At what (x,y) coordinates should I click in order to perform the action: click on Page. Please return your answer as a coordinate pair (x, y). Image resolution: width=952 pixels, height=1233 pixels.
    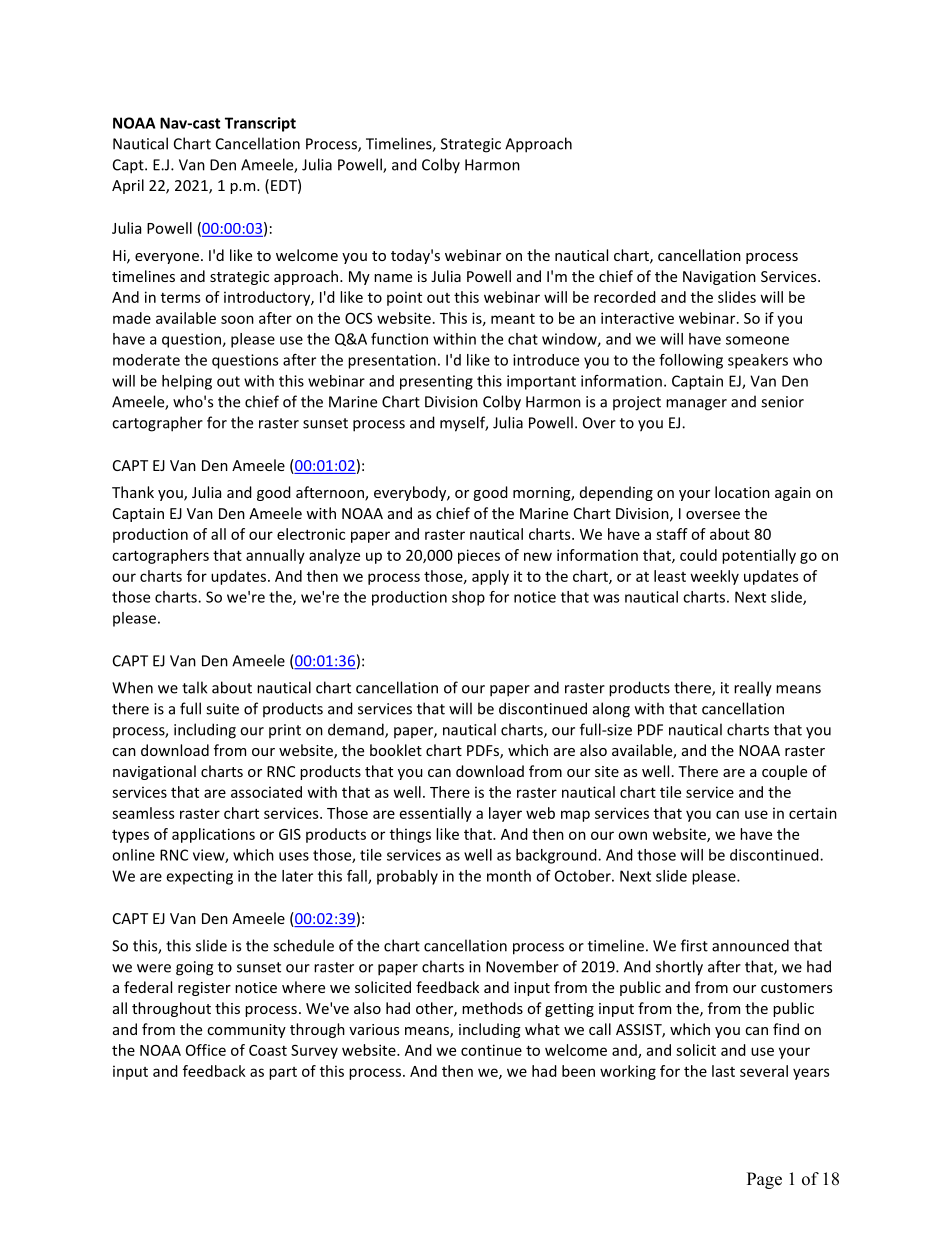
    Looking at the image, I should click on (764, 1180).
